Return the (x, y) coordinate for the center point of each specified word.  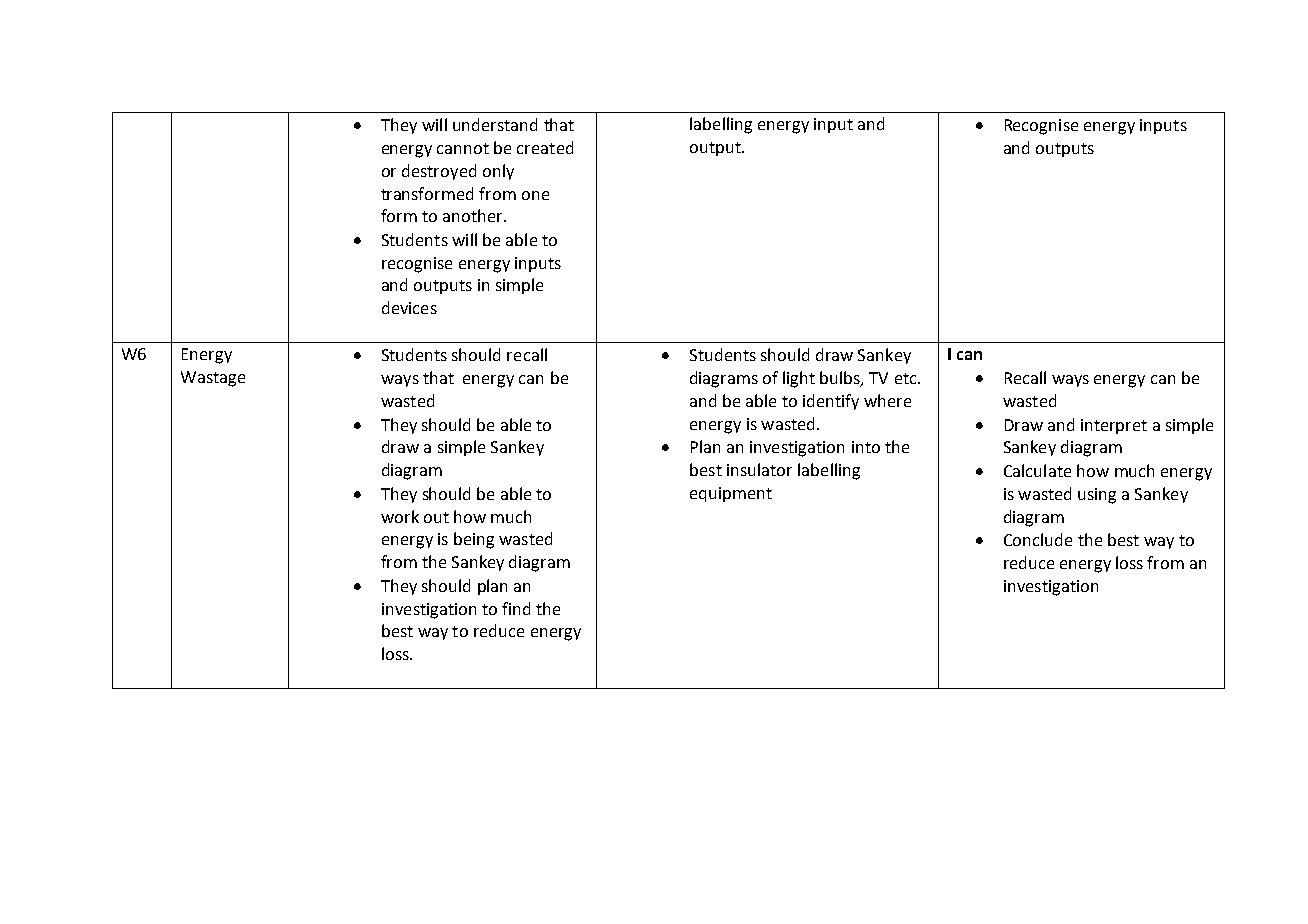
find (516, 608)
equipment (731, 494)
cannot (463, 148)
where (887, 400)
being (474, 540)
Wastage (213, 379)
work (400, 516)
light (799, 379)
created (545, 147)
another (474, 215)
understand (495, 124)
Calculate (1037, 470)
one (535, 195)
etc (907, 378)
